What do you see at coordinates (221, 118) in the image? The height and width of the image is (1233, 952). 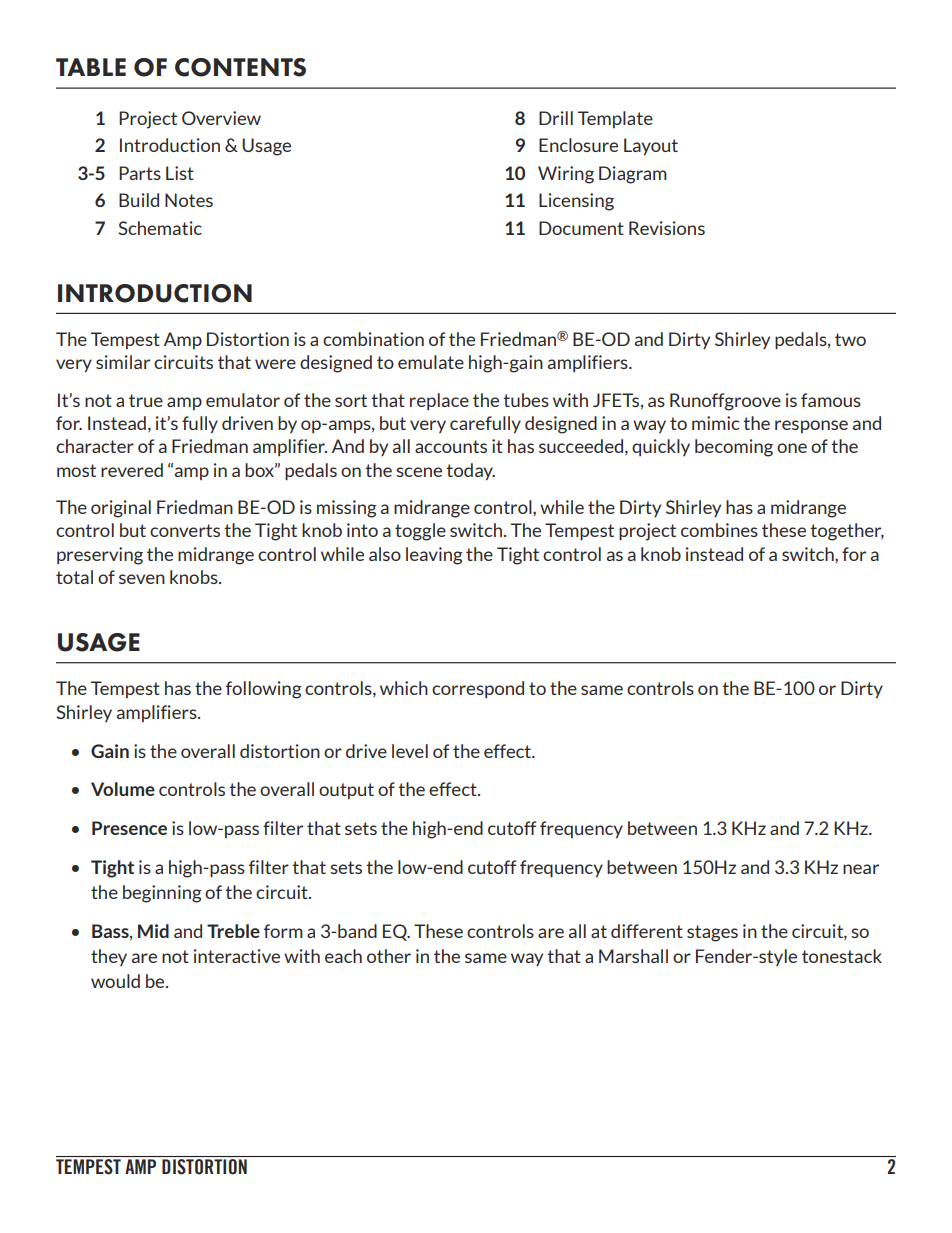 I see `Overview` at bounding box center [221, 118].
